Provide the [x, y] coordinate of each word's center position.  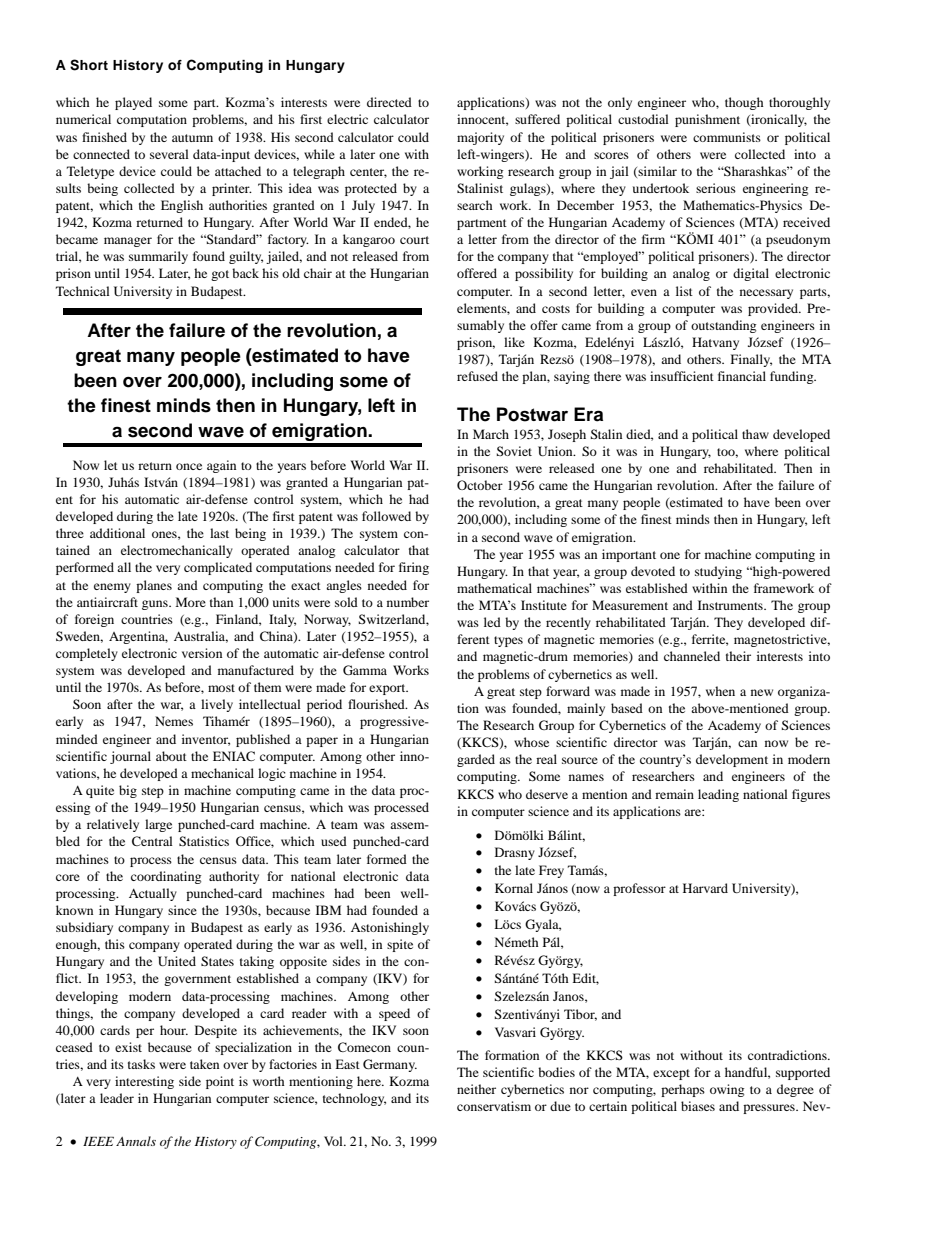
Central [152, 841]
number [408, 602]
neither [476, 1089]
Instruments [731, 605]
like [514, 342]
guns [156, 605]
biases [698, 1106]
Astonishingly [390, 928]
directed [389, 102]
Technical [83, 291]
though [744, 103]
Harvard [705, 888]
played [133, 103]
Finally [751, 360]
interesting [144, 1082]
